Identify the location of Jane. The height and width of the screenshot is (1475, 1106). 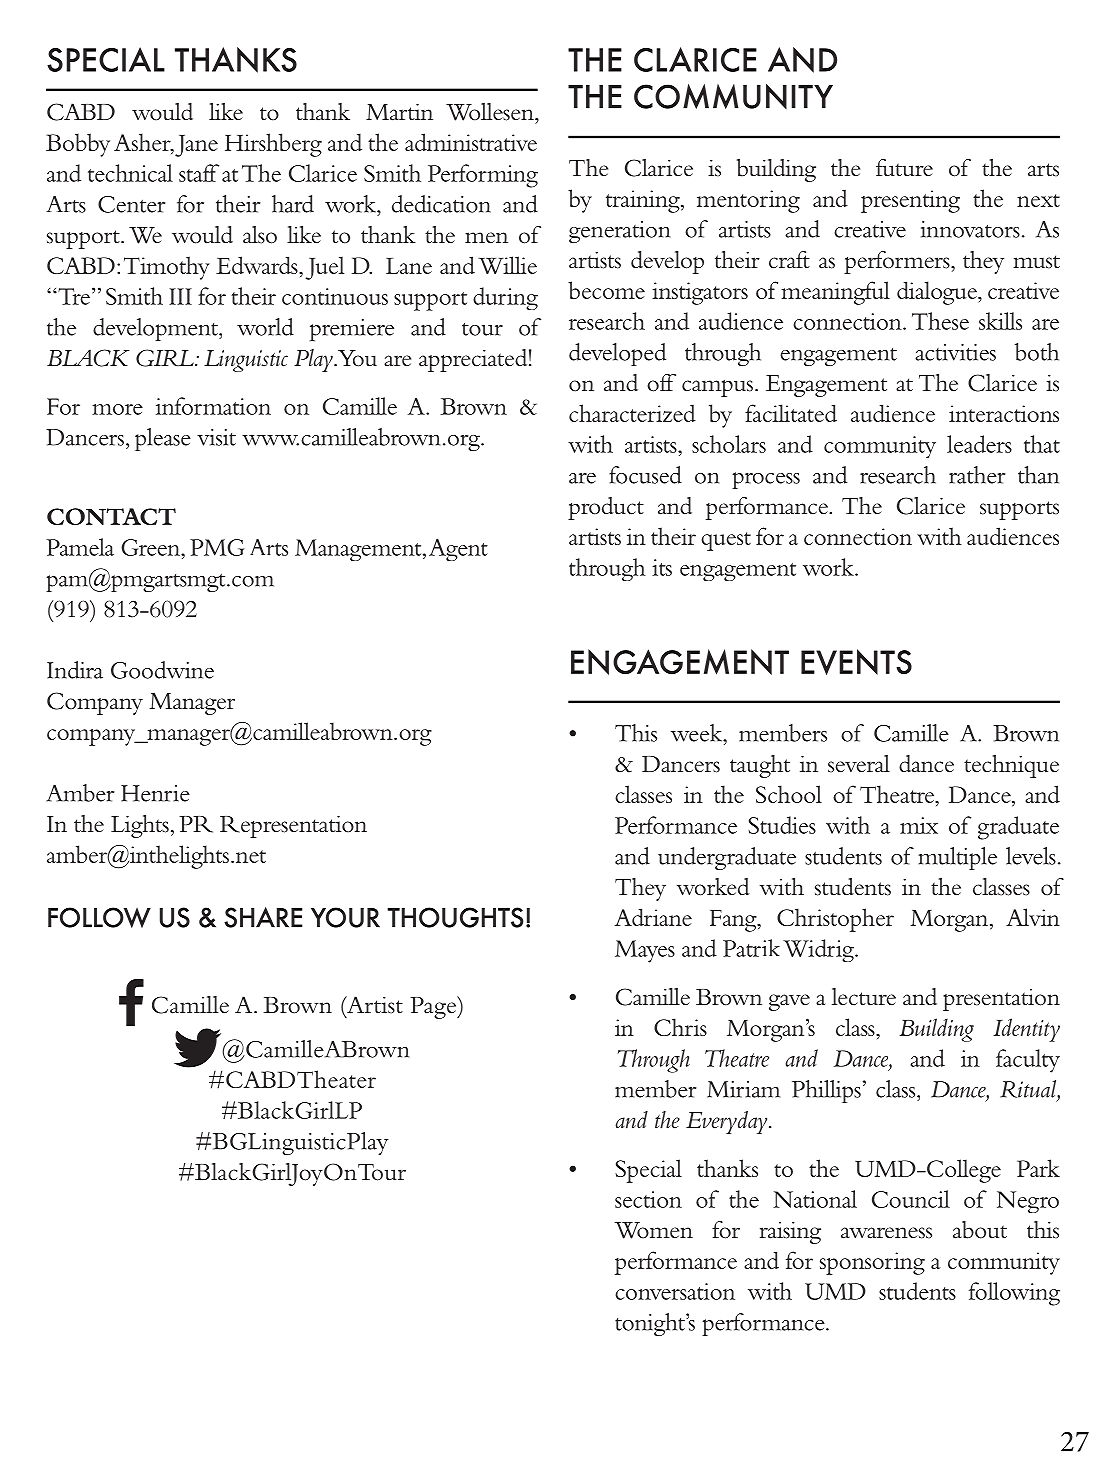
(196, 146).
